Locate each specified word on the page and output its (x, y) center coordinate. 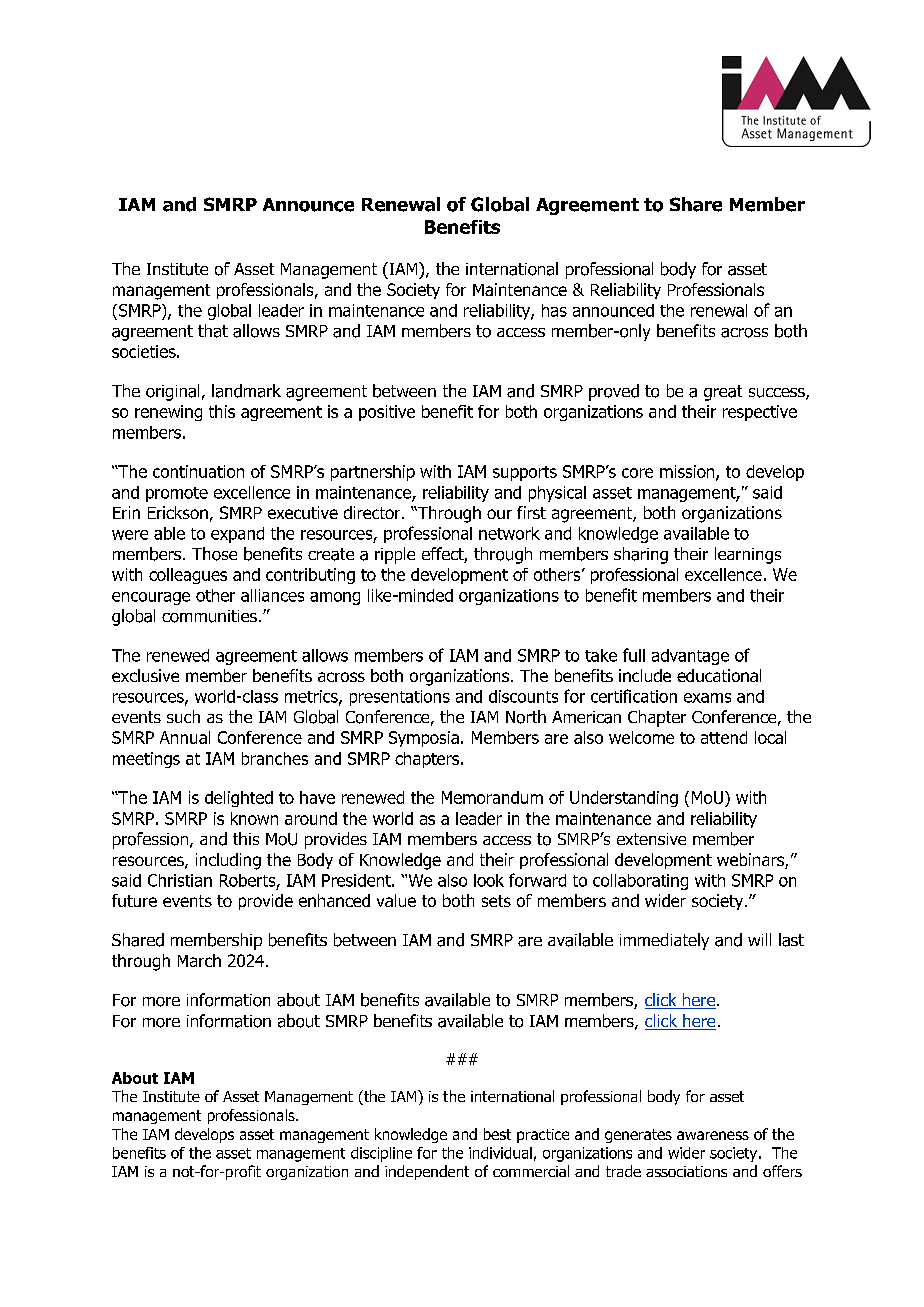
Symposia (424, 739)
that (213, 331)
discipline (381, 1154)
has (554, 310)
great (723, 393)
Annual (185, 737)
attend (724, 737)
